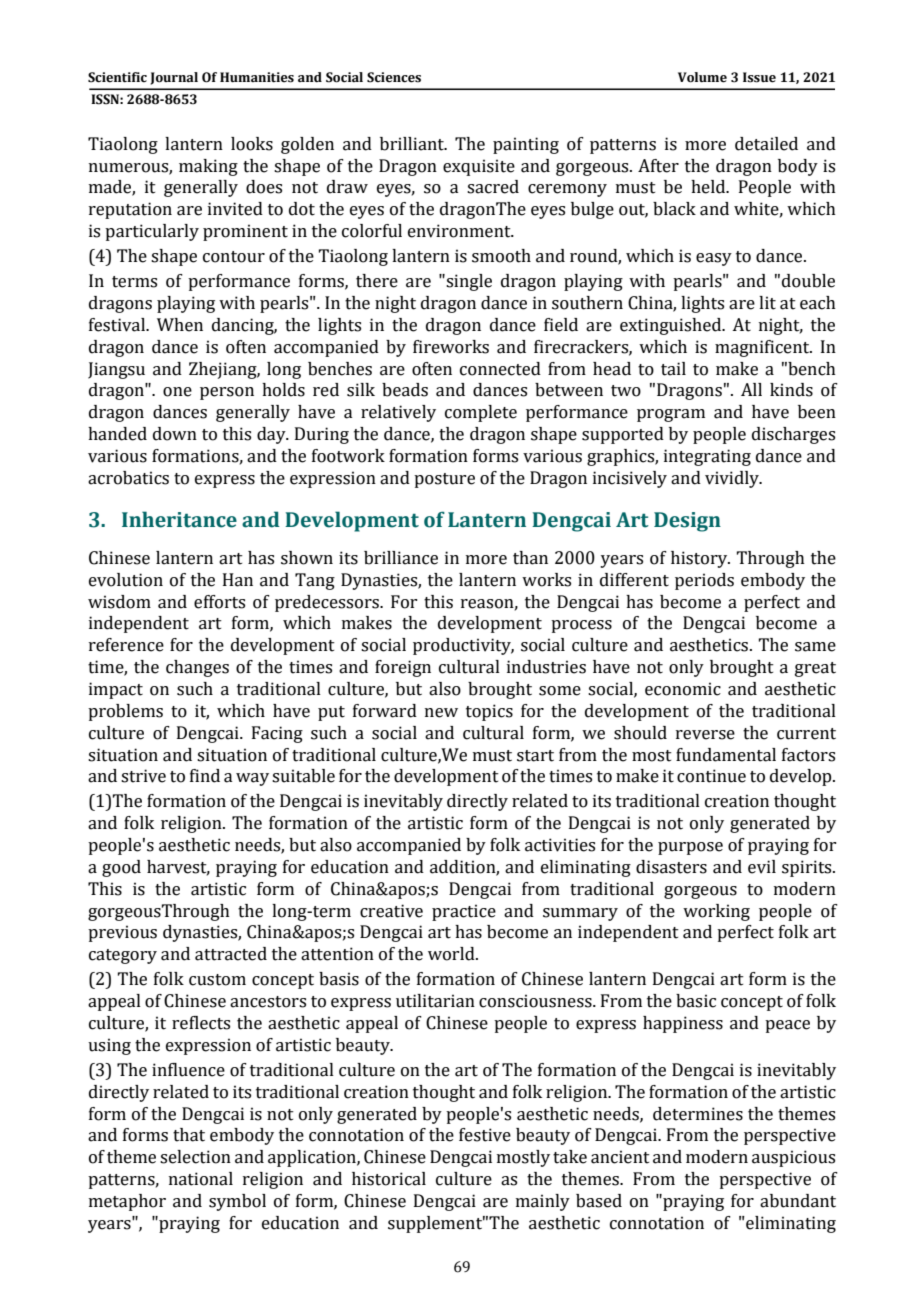 The width and height of the screenshot is (924, 1308). Describe the element at coordinates (441, 713) in the screenshot. I see `new` at that location.
